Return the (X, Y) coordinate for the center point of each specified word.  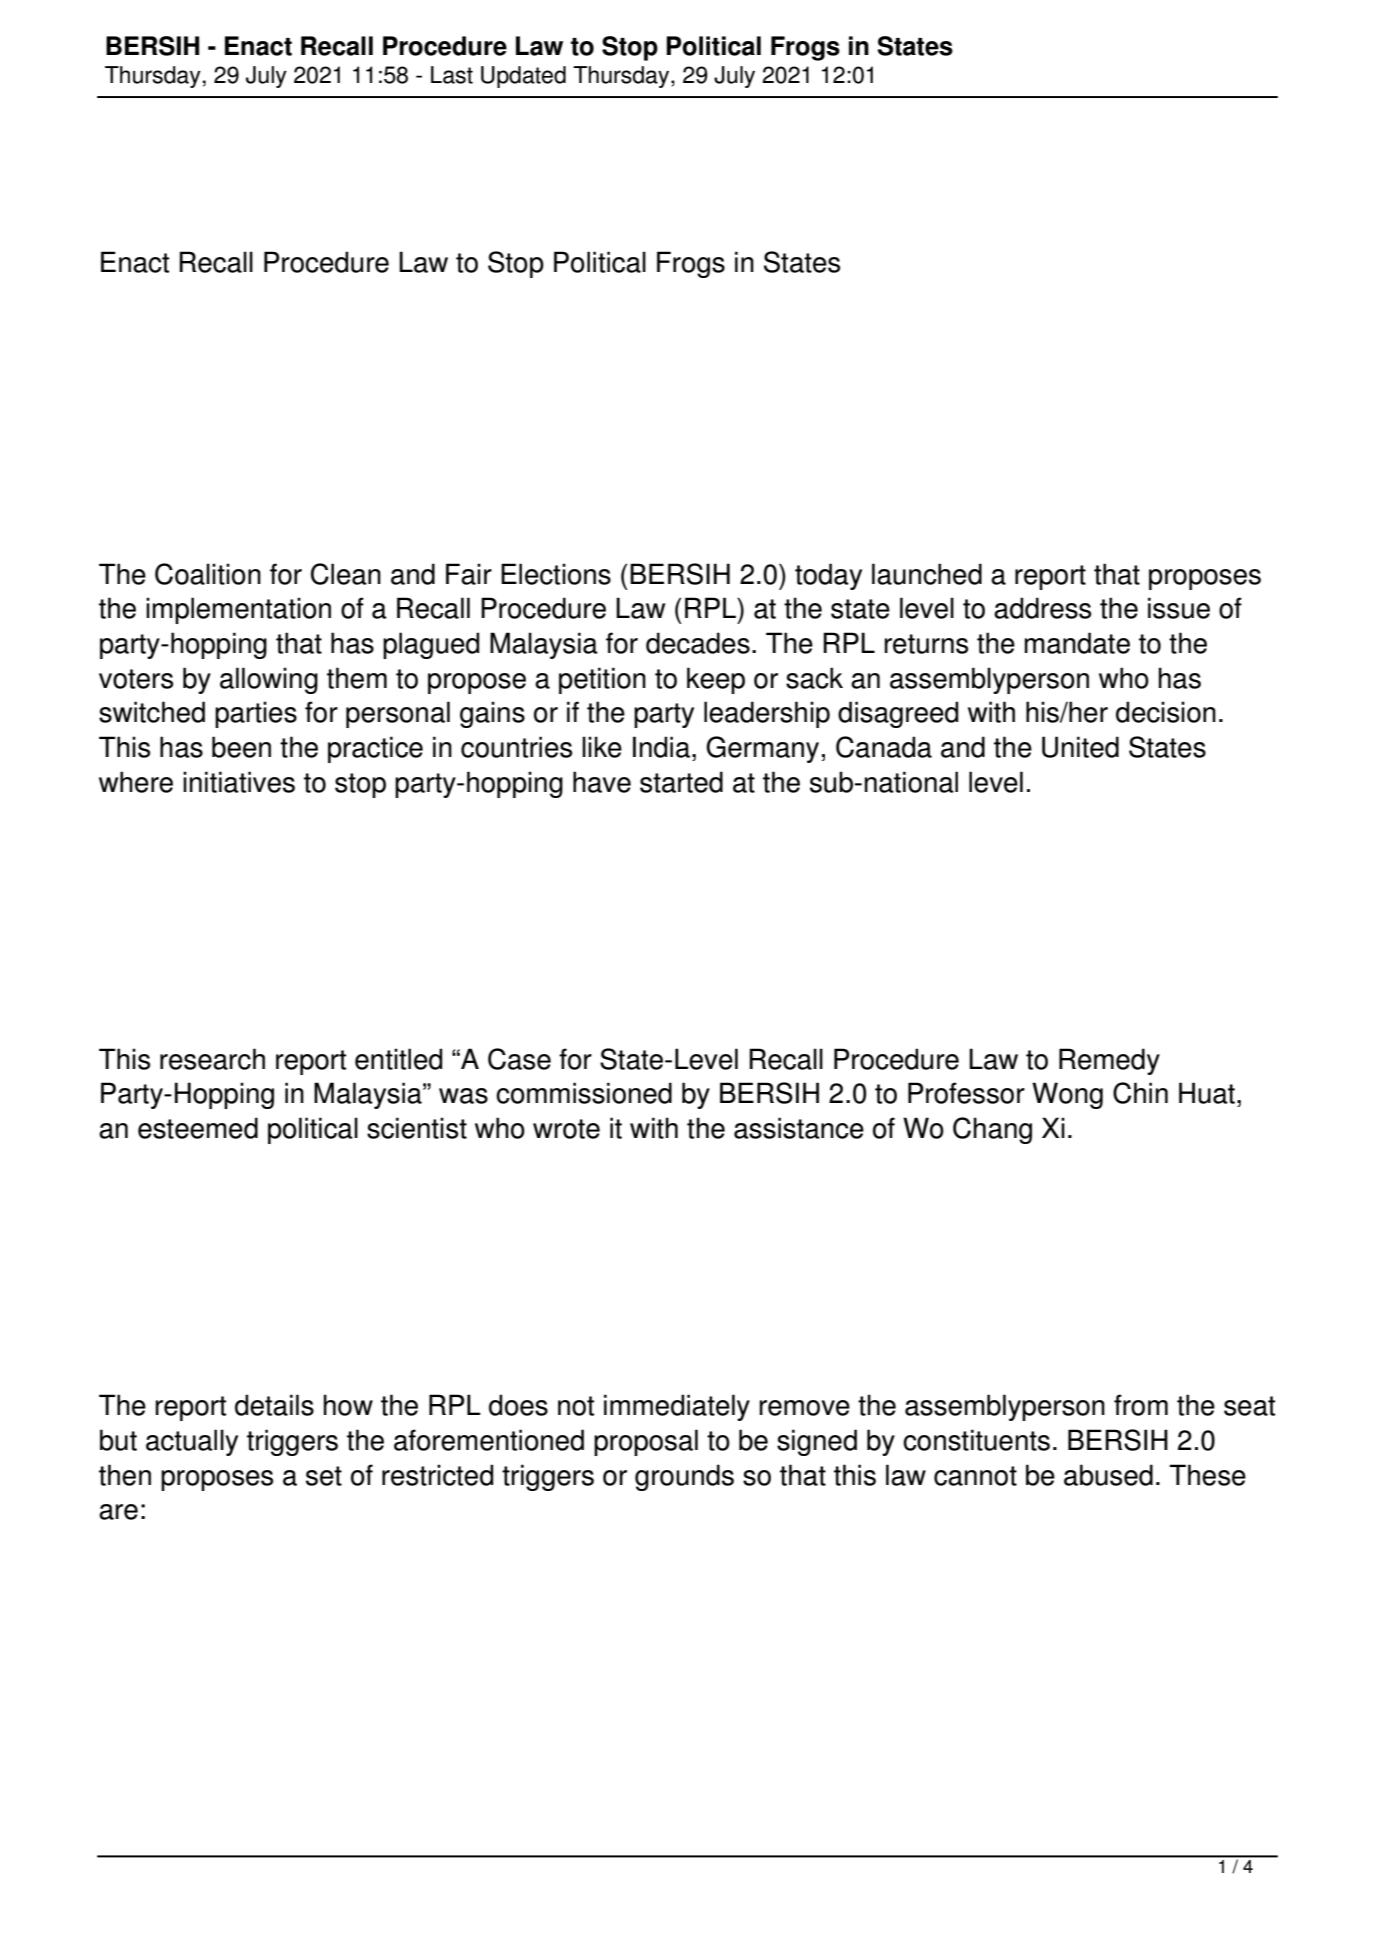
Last (452, 75)
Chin (1140, 1093)
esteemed (198, 1128)
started (681, 782)
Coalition (208, 574)
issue (1179, 608)
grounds (684, 1477)
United (1080, 747)
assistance (799, 1128)
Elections (556, 574)
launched (927, 574)
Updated (523, 77)
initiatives (239, 782)
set (324, 1476)
